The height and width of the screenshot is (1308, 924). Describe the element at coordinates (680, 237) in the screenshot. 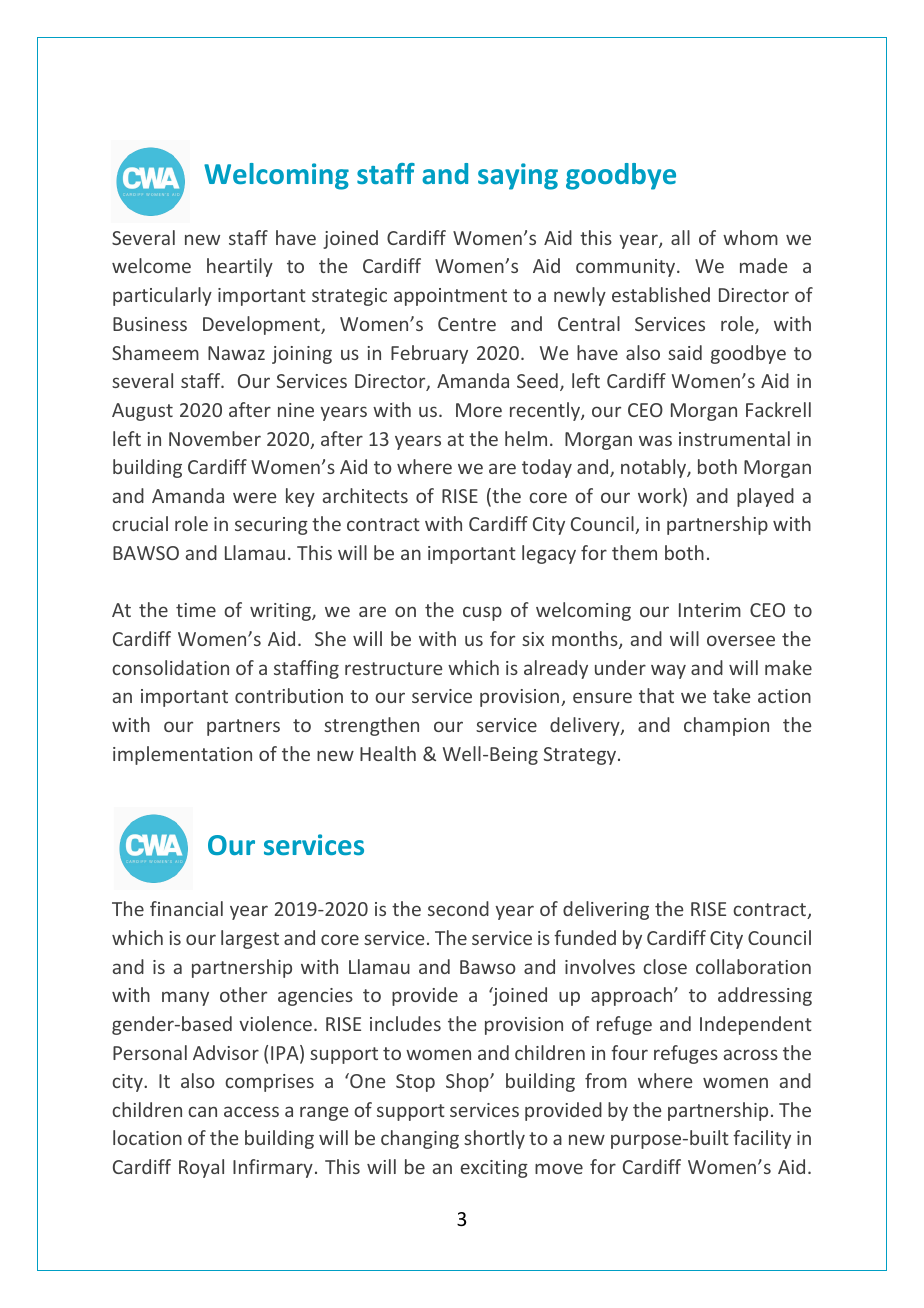

I see `all` at that location.
